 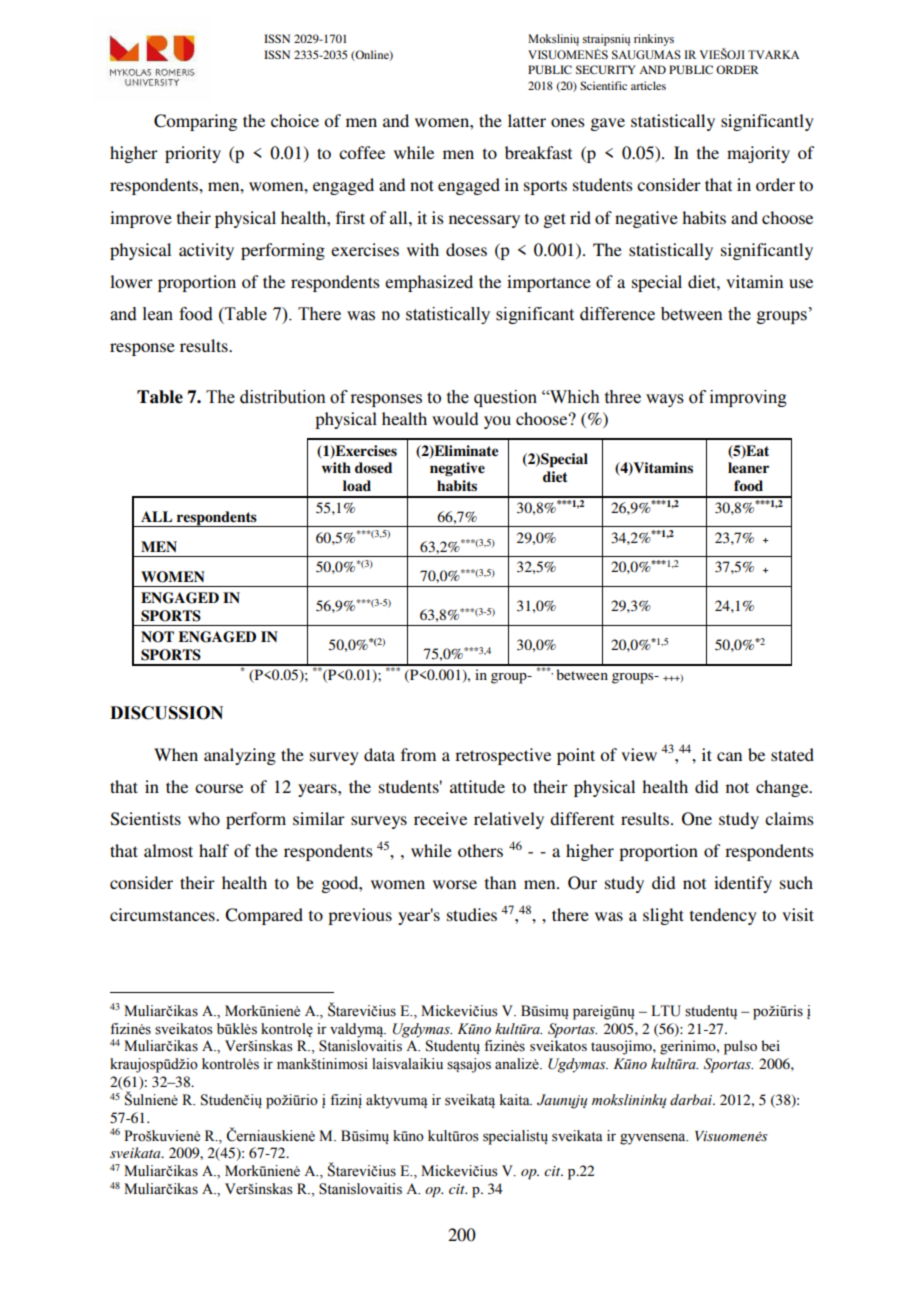 What do you see at coordinates (195, 122) in the image?
I see `Comparing` at bounding box center [195, 122].
